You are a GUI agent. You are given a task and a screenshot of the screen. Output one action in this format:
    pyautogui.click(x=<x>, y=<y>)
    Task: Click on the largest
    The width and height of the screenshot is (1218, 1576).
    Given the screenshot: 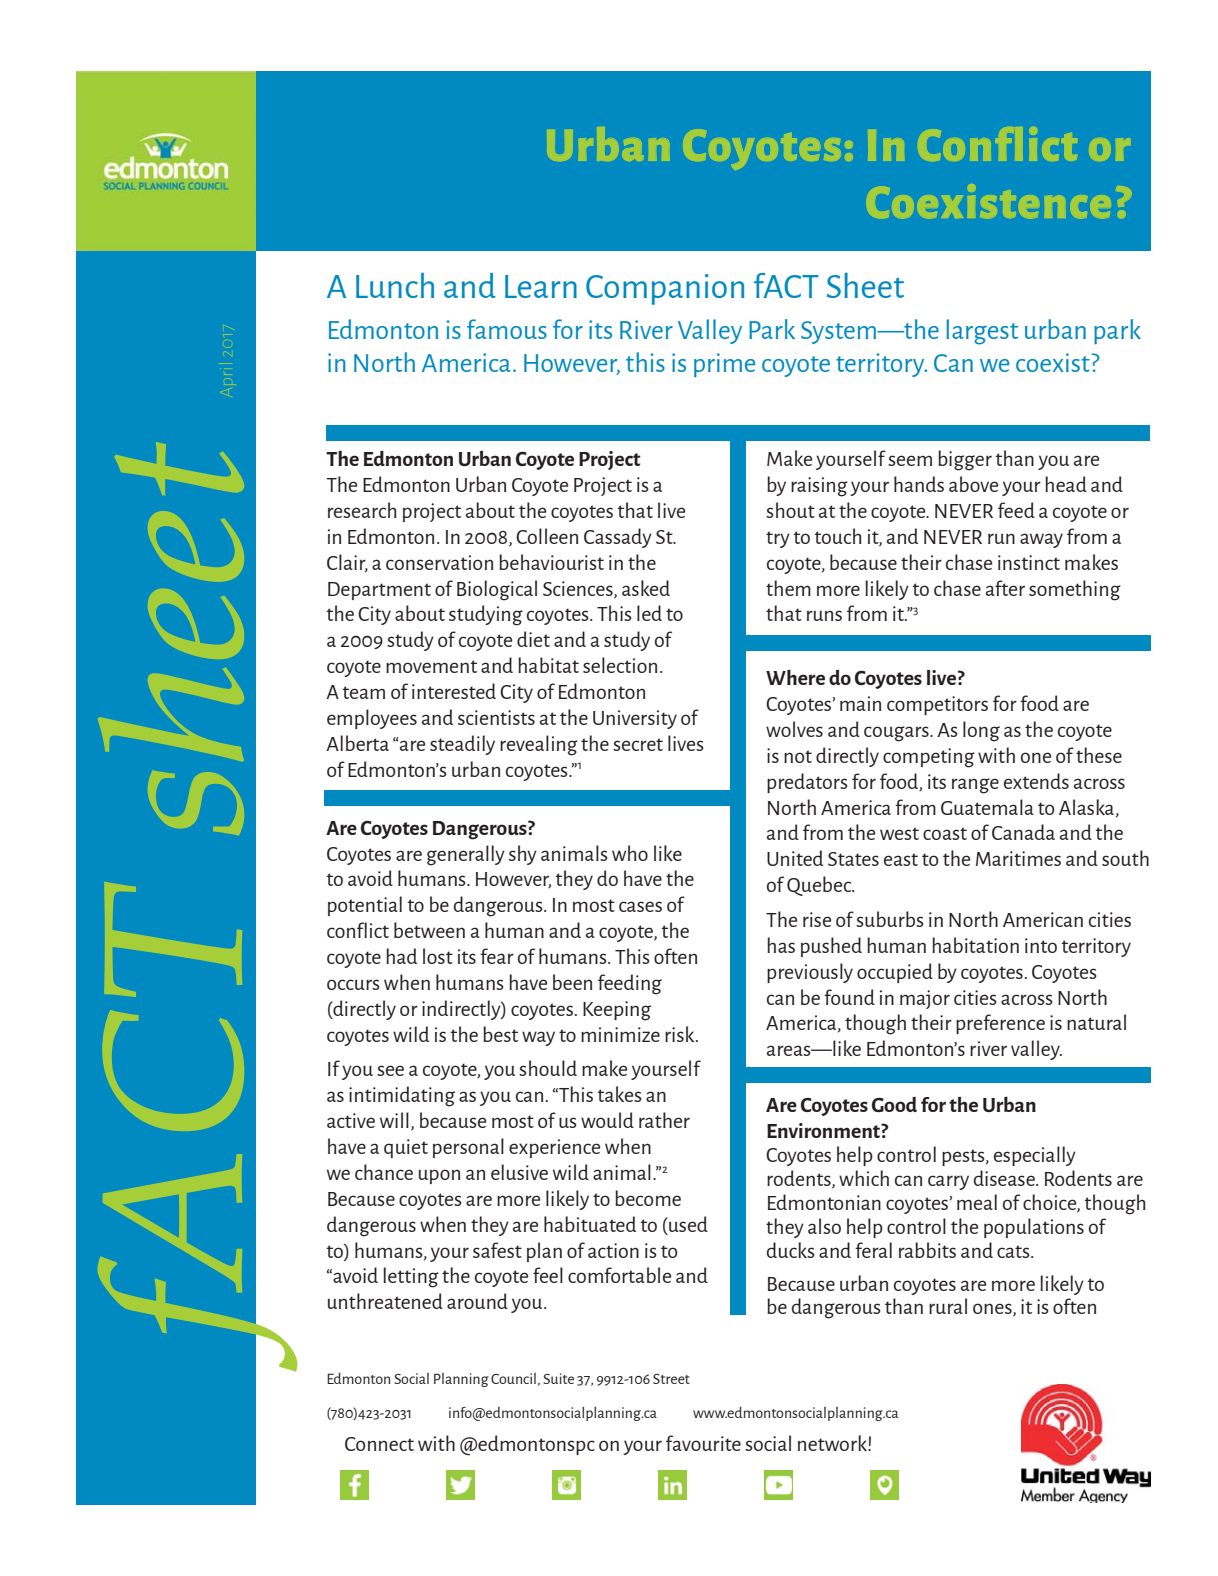 What is the action you would take?
    pyautogui.click(x=982, y=332)
